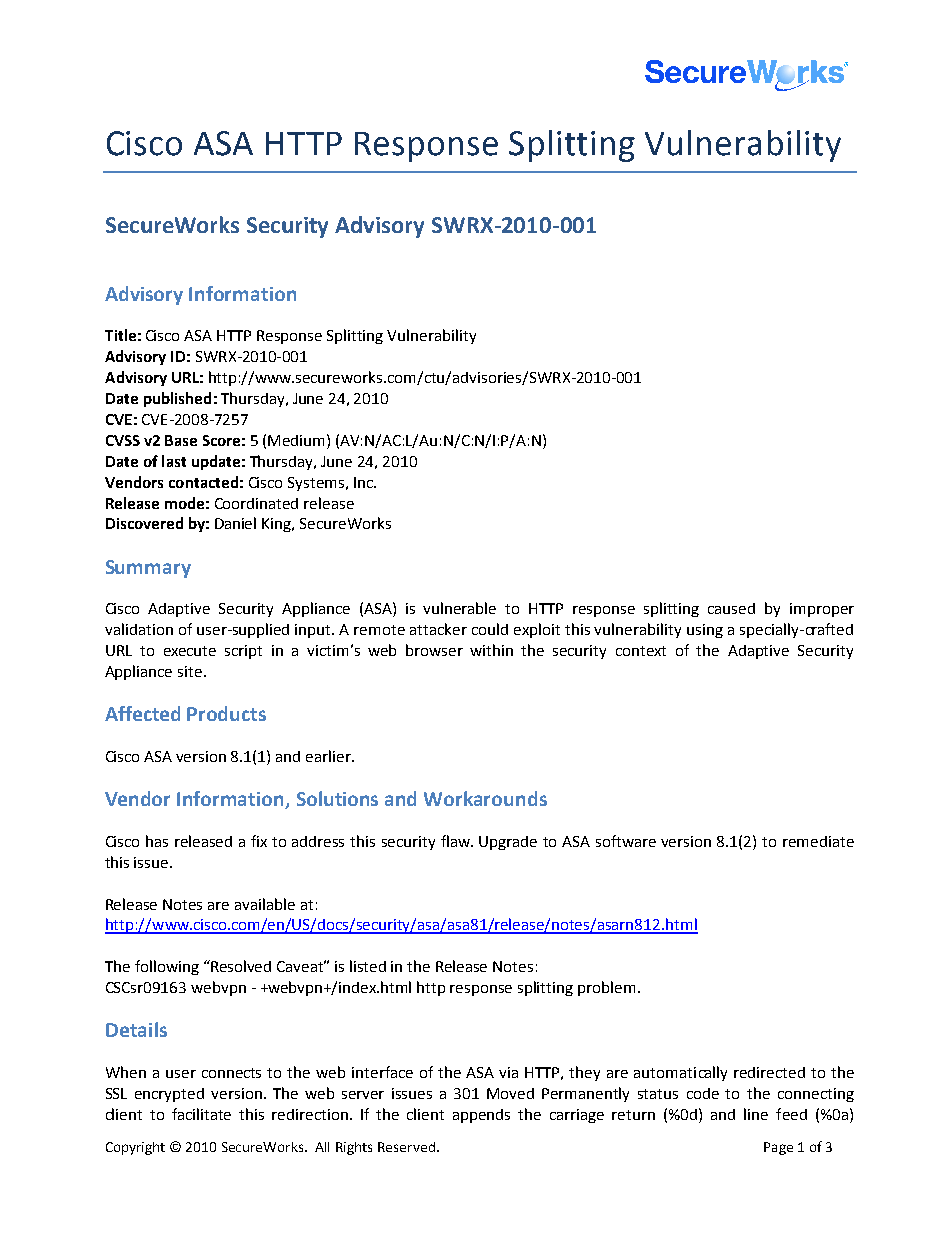  What do you see at coordinates (364, 482) in the page?
I see `Inc` at bounding box center [364, 482].
